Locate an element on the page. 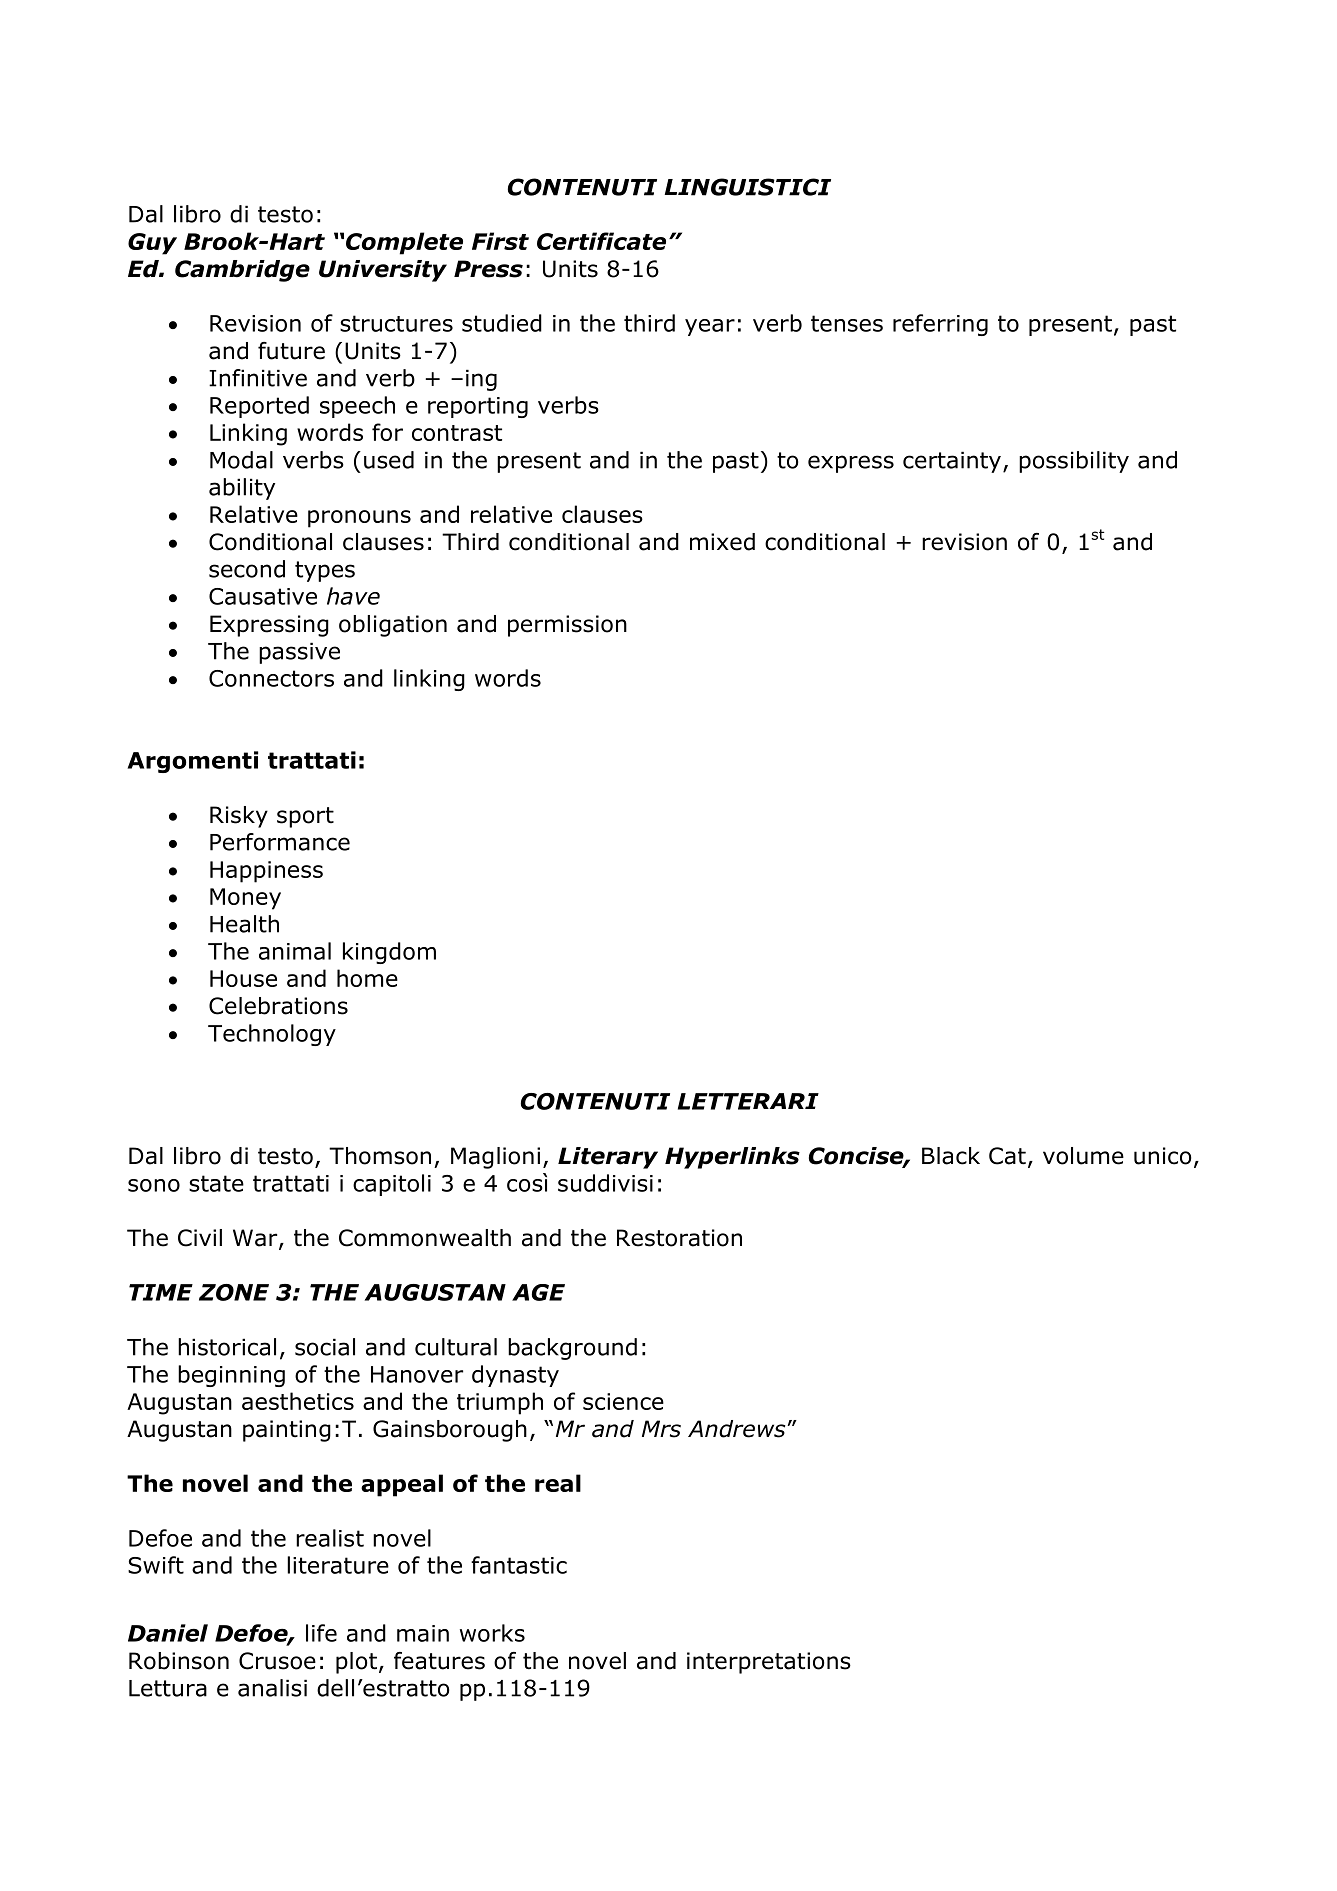 This document has height=1891, width=1337. permission is located at coordinates (567, 626).
